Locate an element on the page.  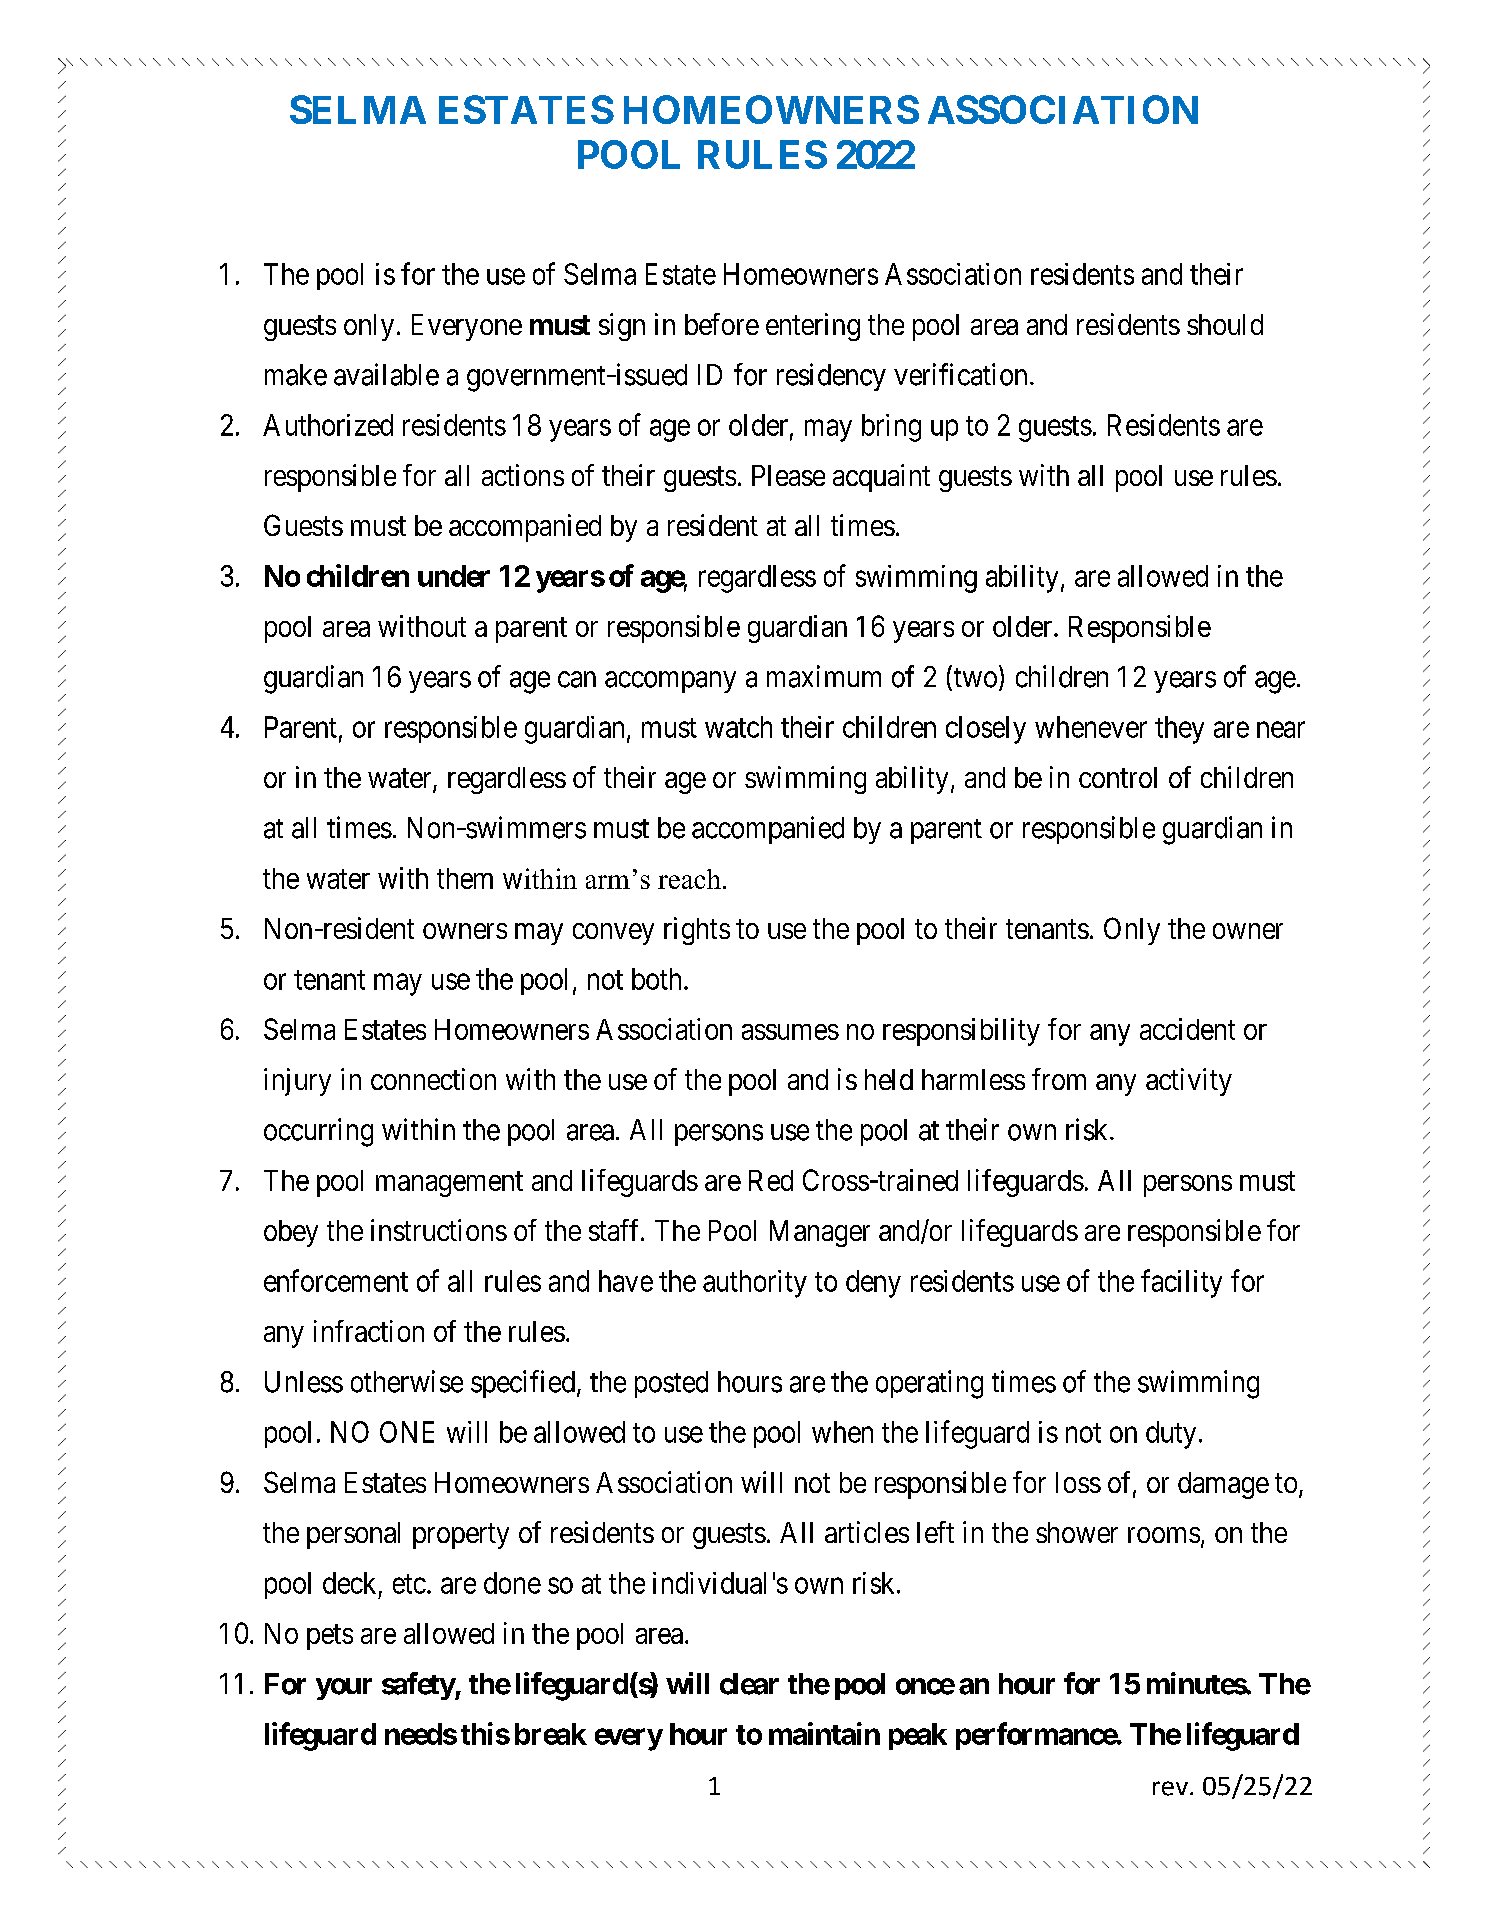
reach is located at coordinates (689, 879).
